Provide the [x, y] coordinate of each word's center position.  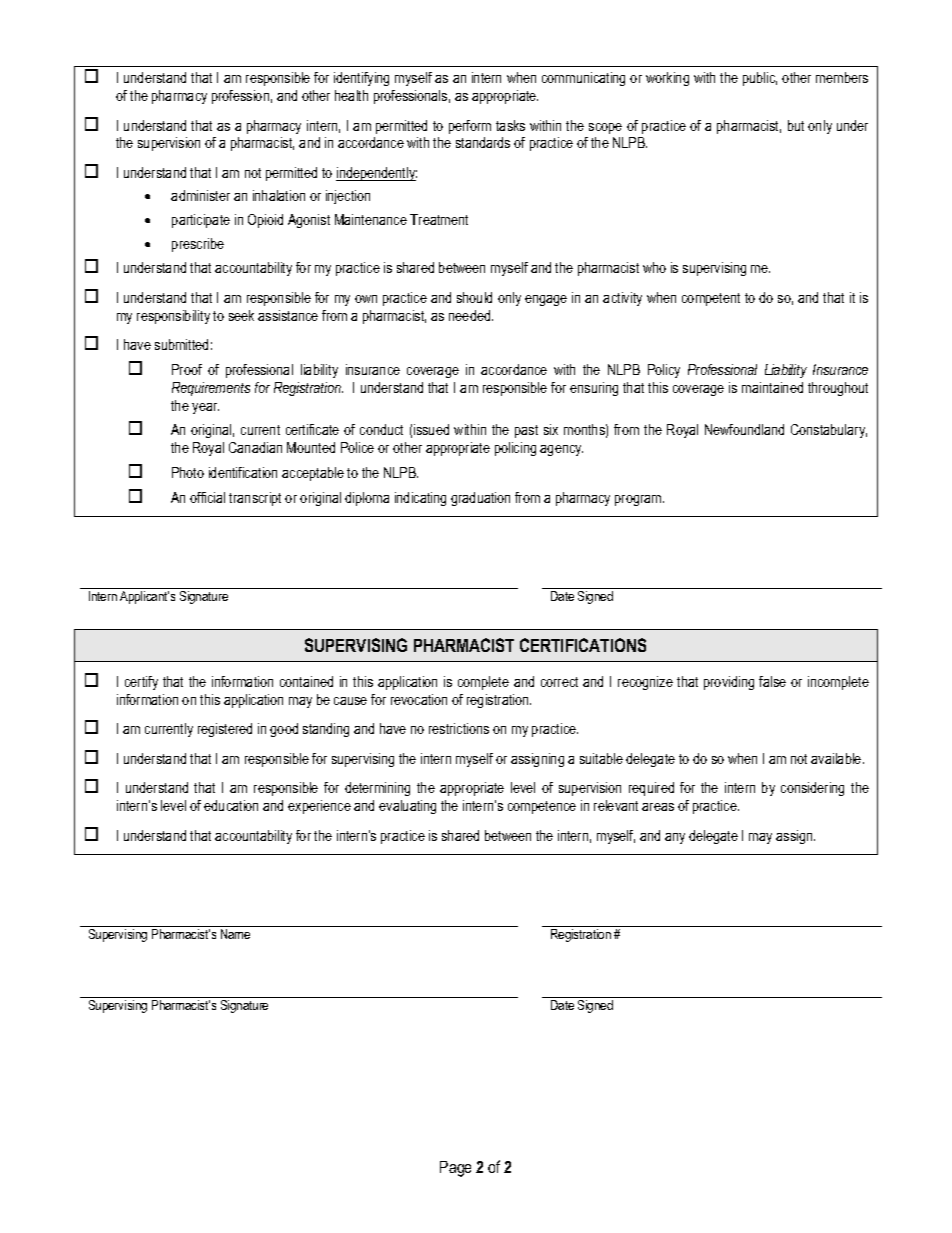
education [231, 805]
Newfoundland [744, 429]
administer [200, 195]
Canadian [255, 447]
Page [455, 1169]
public [760, 79]
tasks [510, 125]
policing [515, 449]
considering [812, 789]
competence [542, 807]
